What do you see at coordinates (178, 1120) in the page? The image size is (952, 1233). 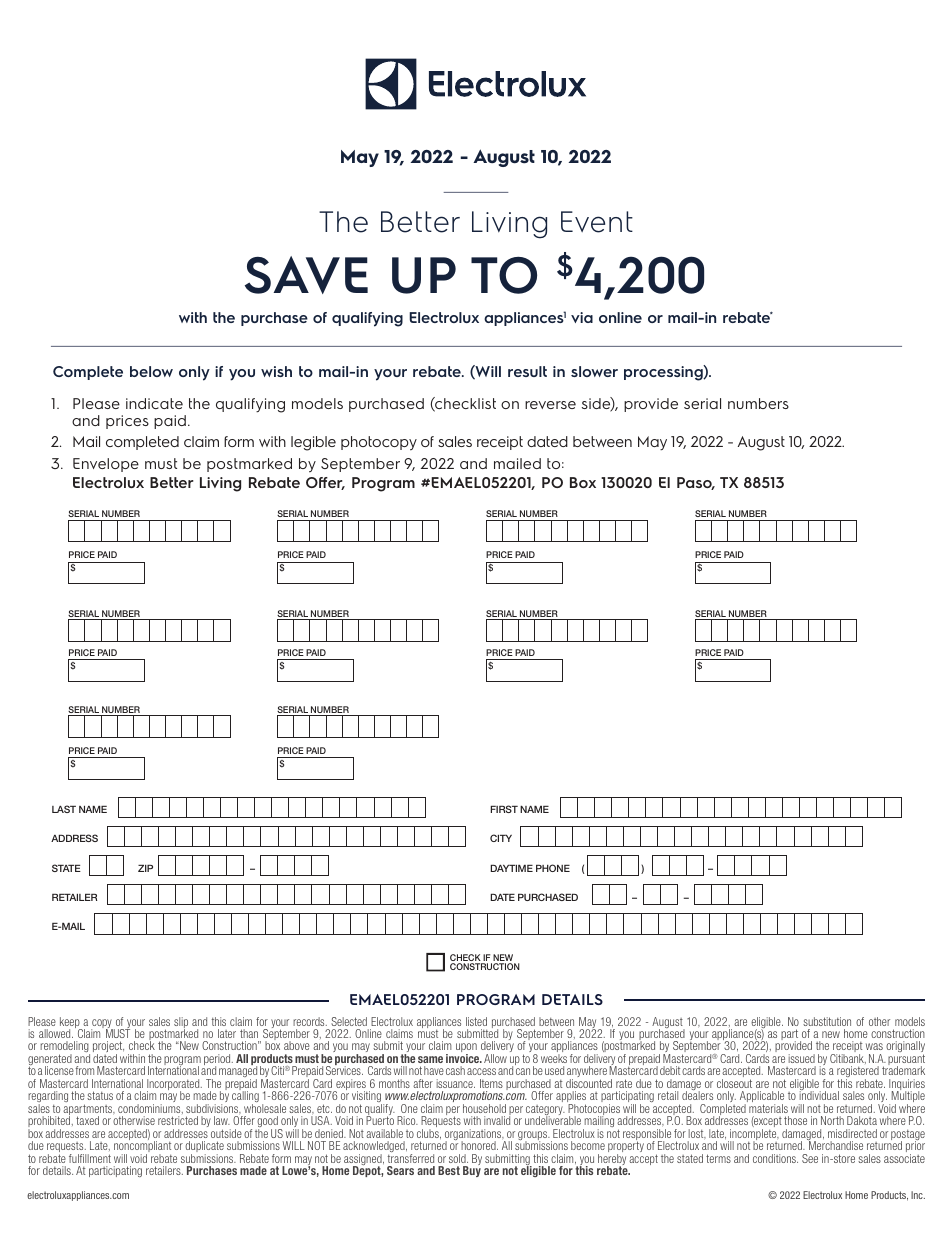 I see `restricted` at bounding box center [178, 1120].
